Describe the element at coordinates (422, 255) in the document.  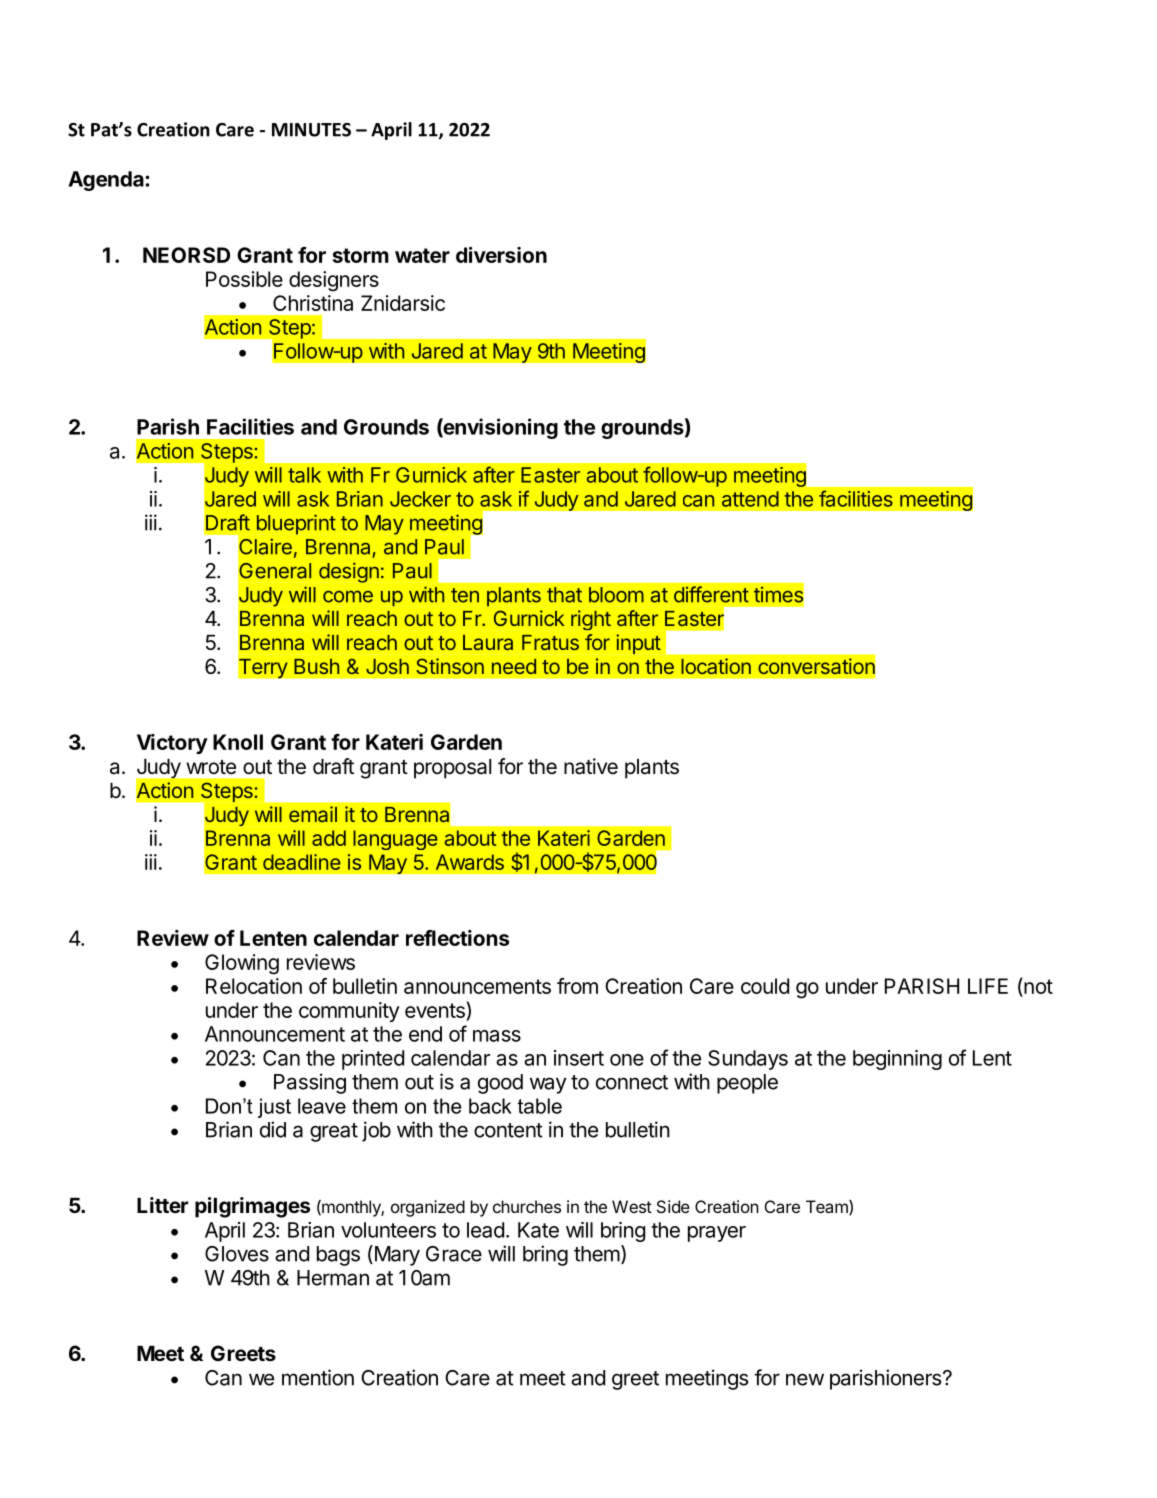
I see `water` at that location.
